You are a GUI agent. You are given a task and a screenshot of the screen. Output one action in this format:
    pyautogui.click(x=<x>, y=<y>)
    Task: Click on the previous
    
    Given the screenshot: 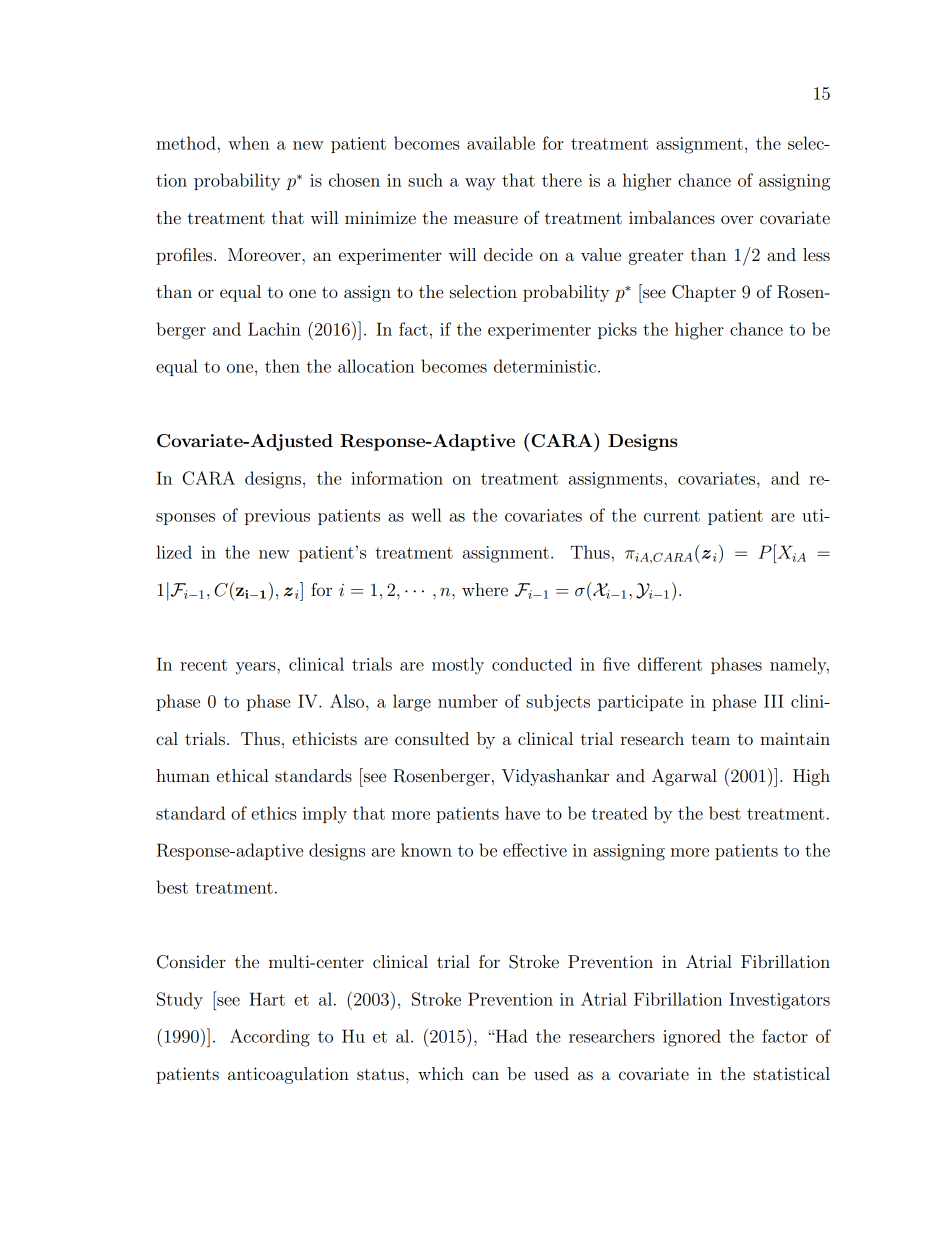 What is the action you would take?
    pyautogui.click(x=277, y=517)
